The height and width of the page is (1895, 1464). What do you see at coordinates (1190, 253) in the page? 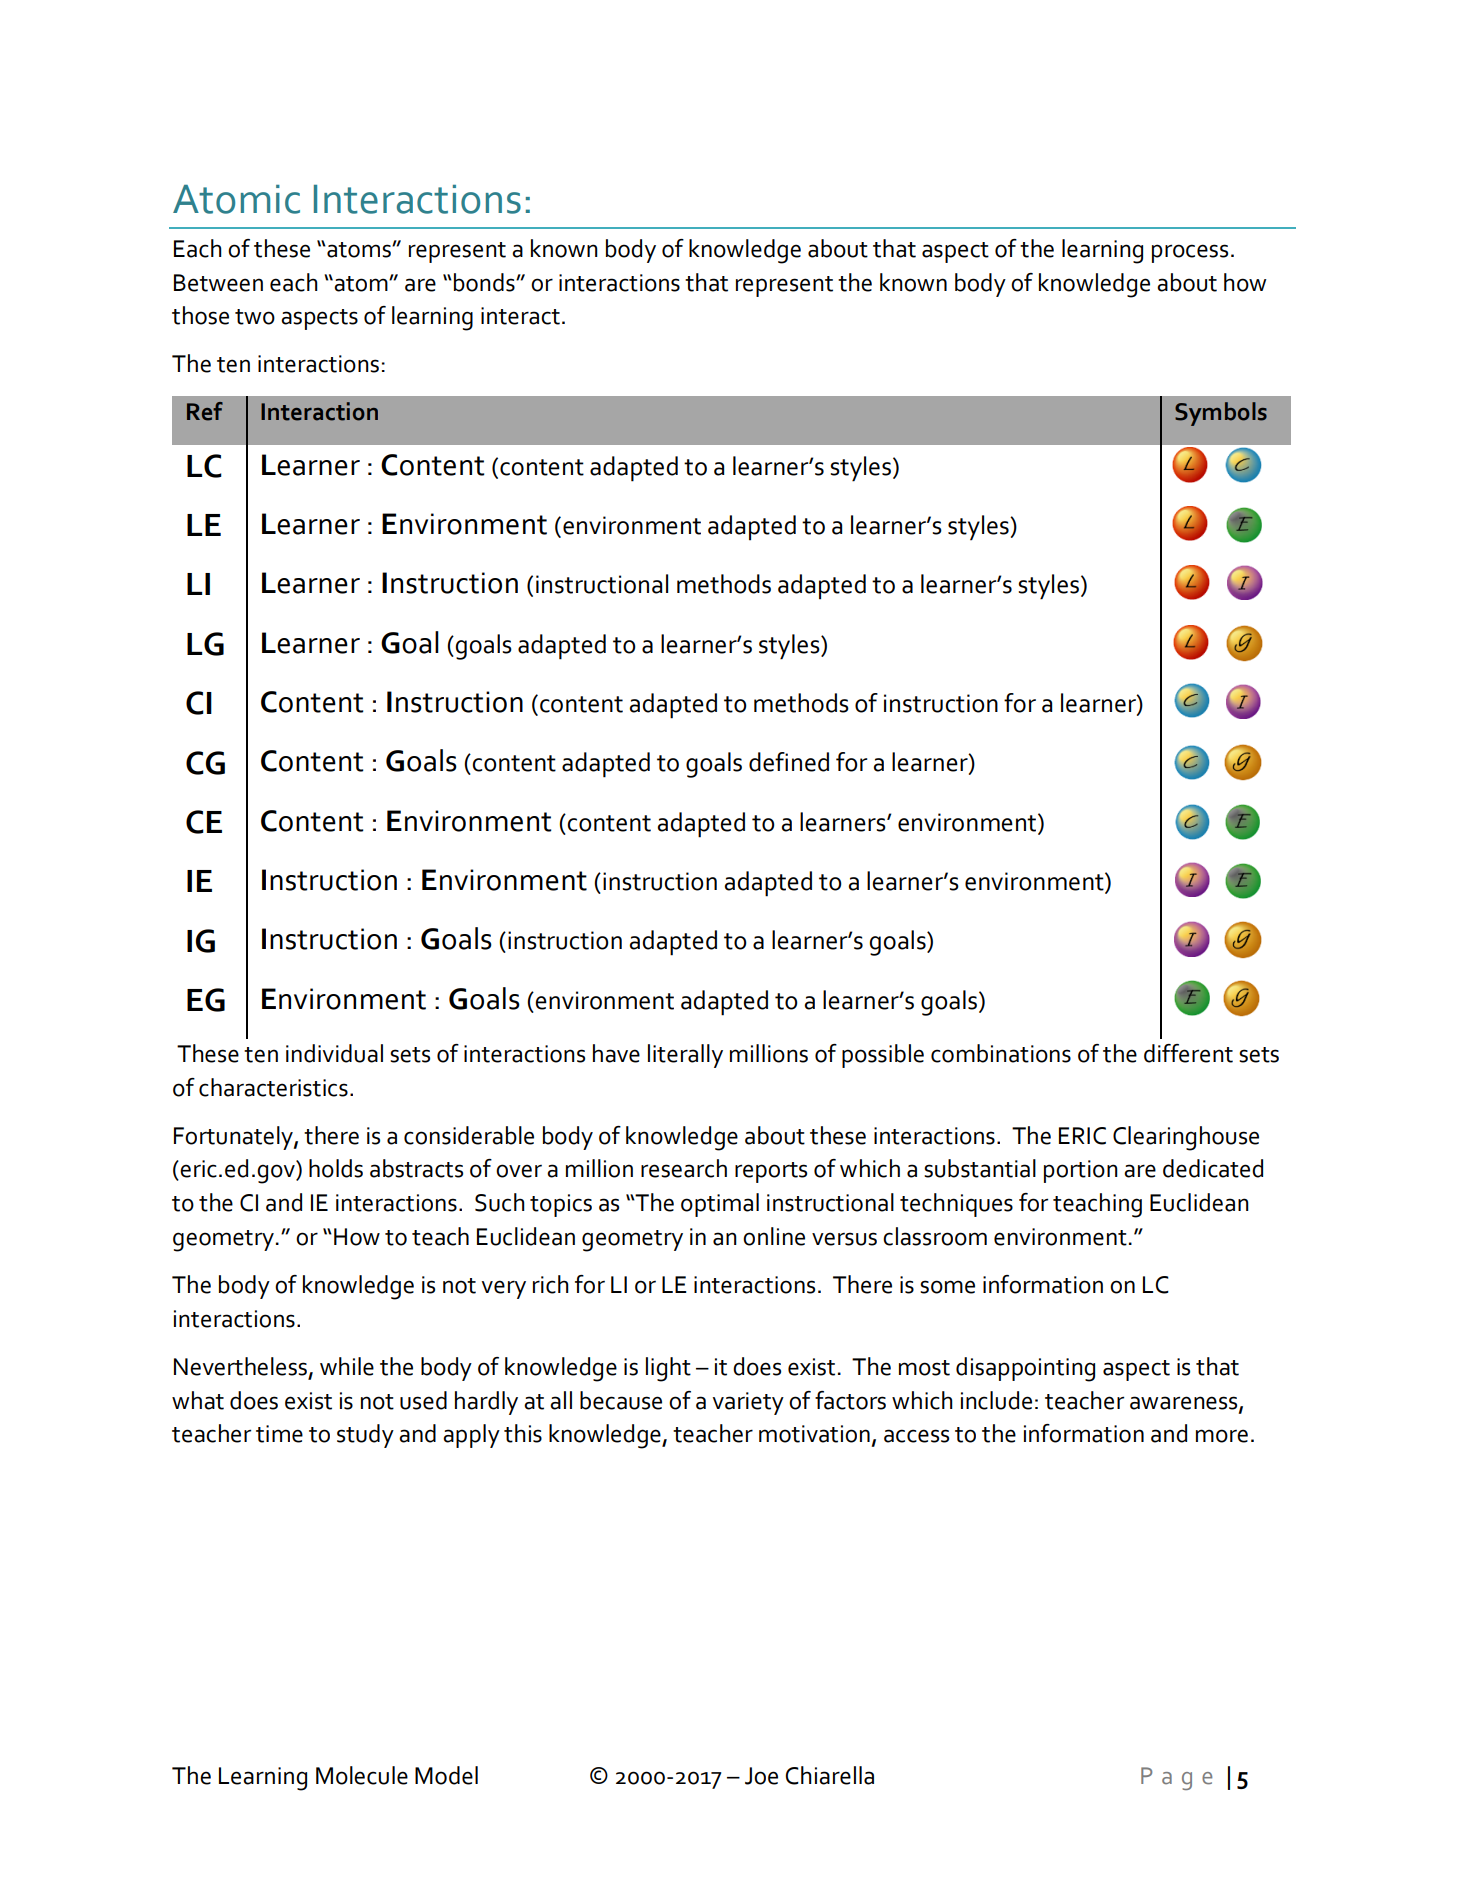
I see `process` at bounding box center [1190, 253].
